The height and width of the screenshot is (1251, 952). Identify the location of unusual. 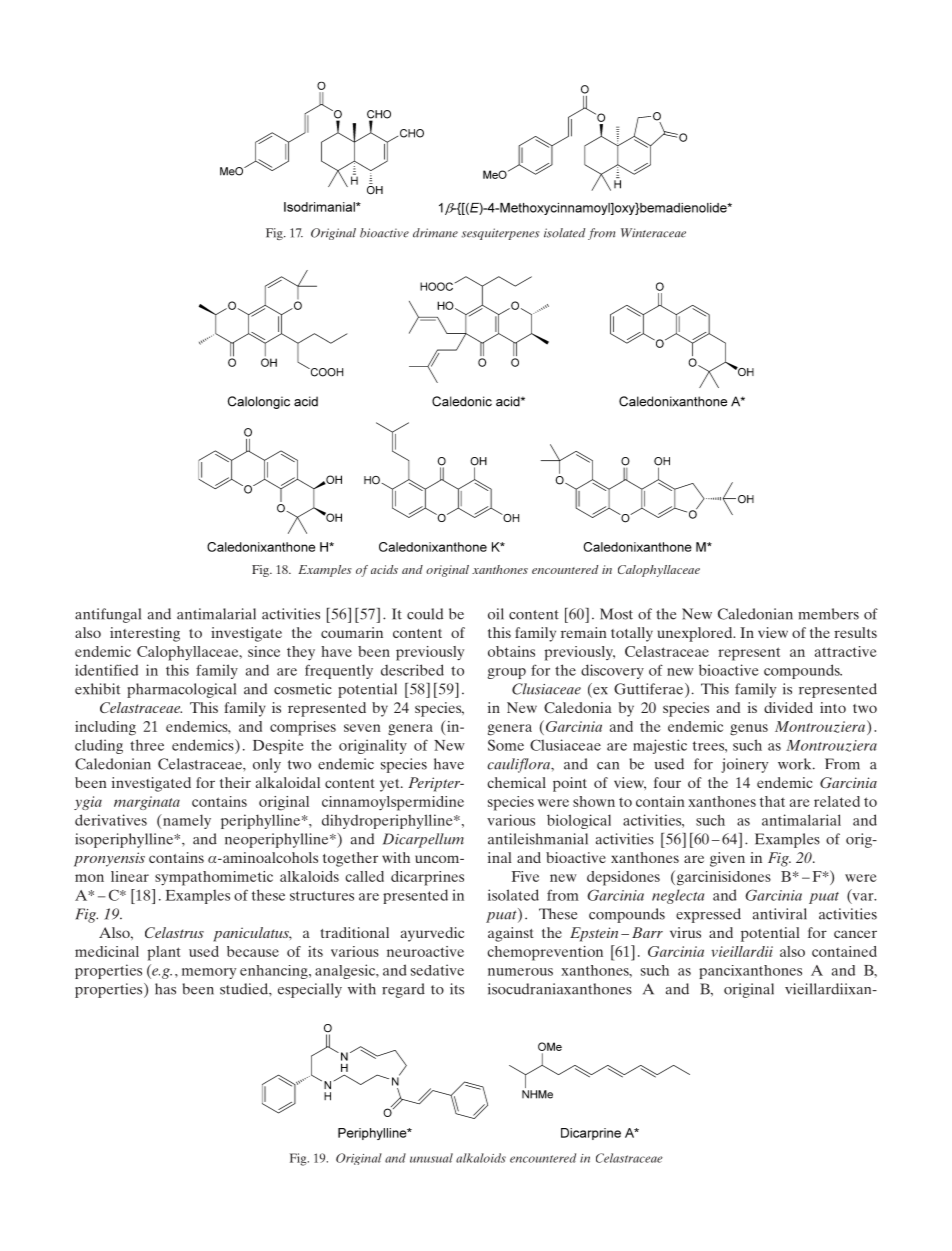
(431, 1158).
